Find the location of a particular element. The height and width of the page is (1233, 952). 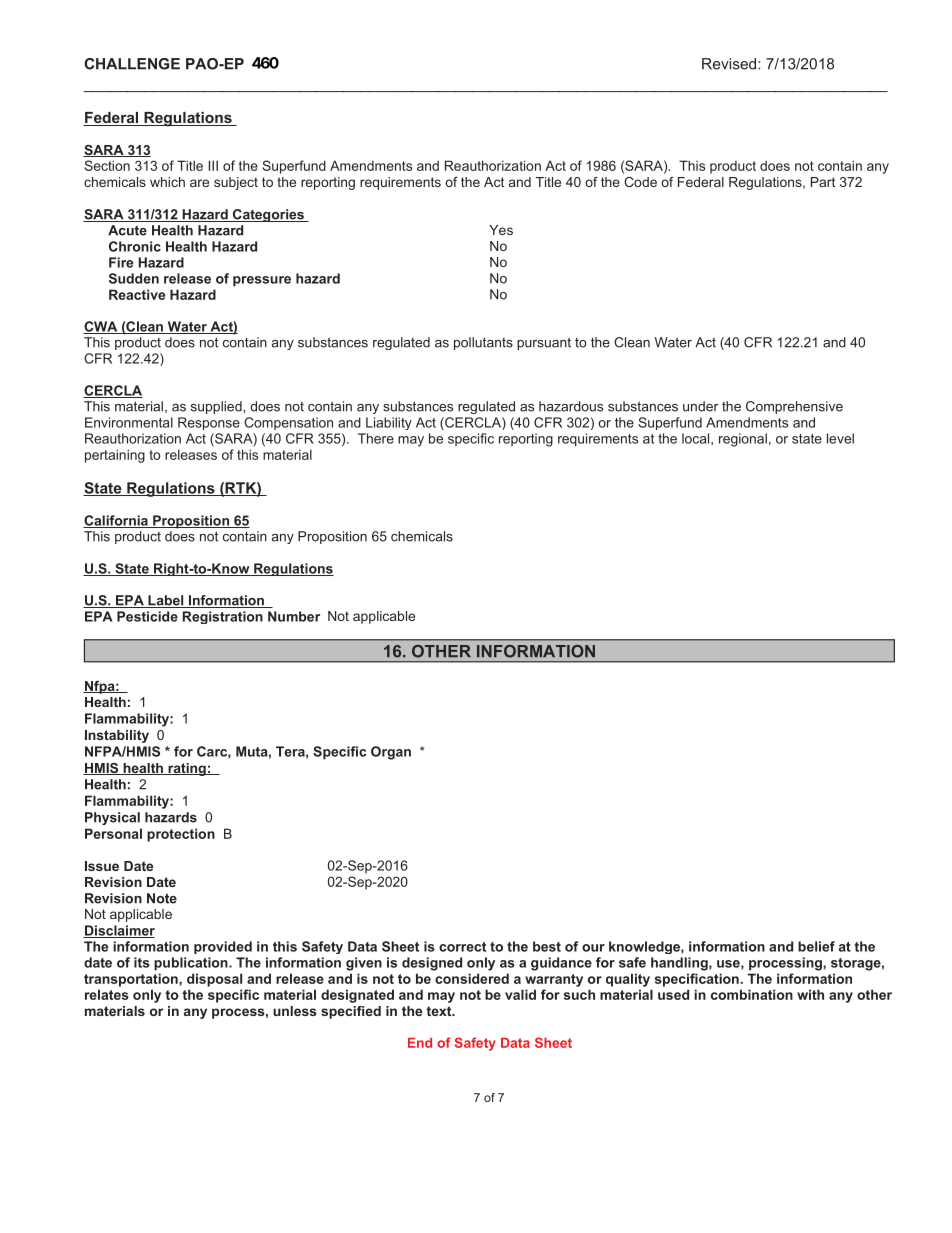

CHALLENGE is located at coordinates (132, 64).
